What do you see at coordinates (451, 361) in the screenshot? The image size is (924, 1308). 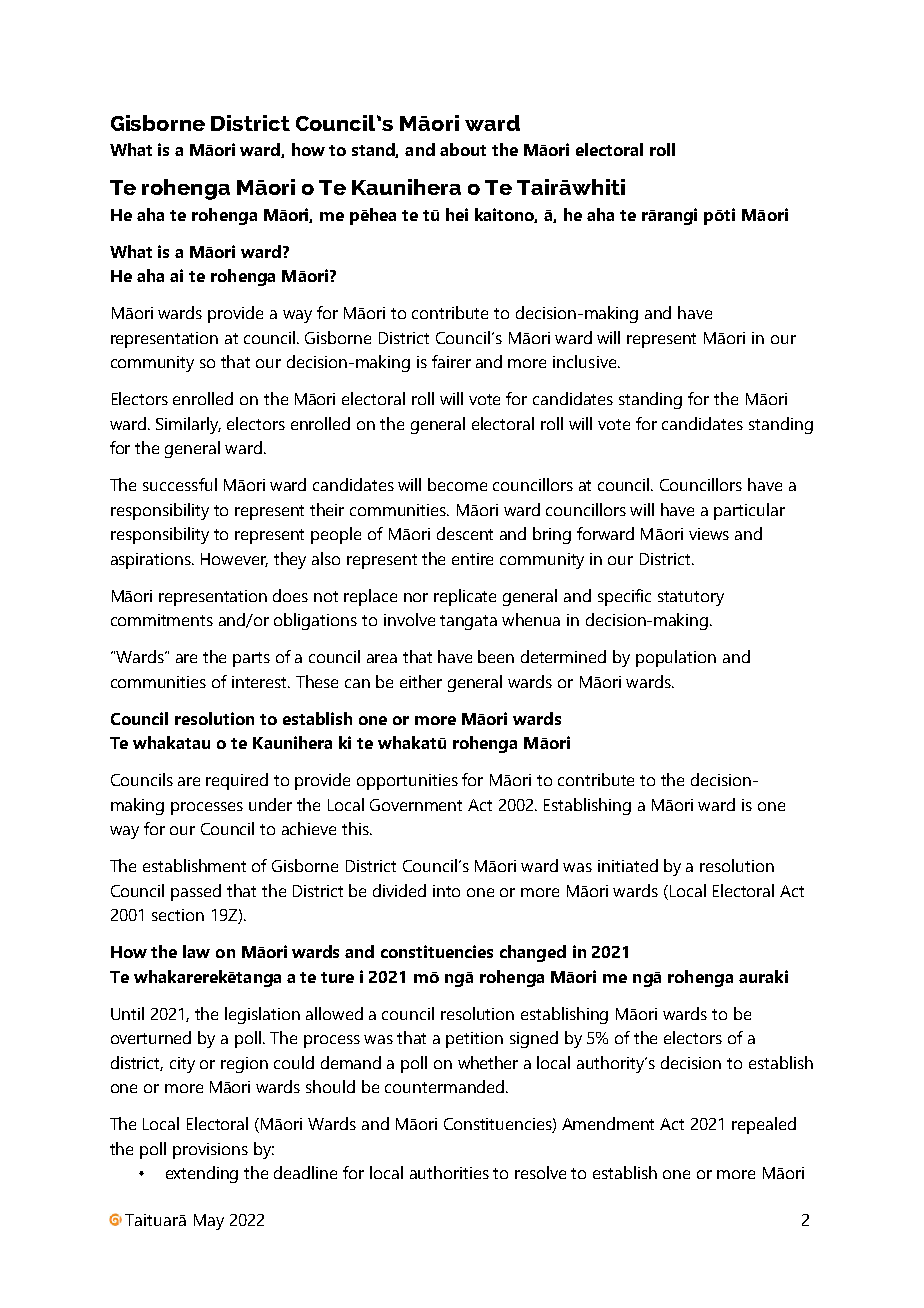 I see `fairer` at bounding box center [451, 361].
